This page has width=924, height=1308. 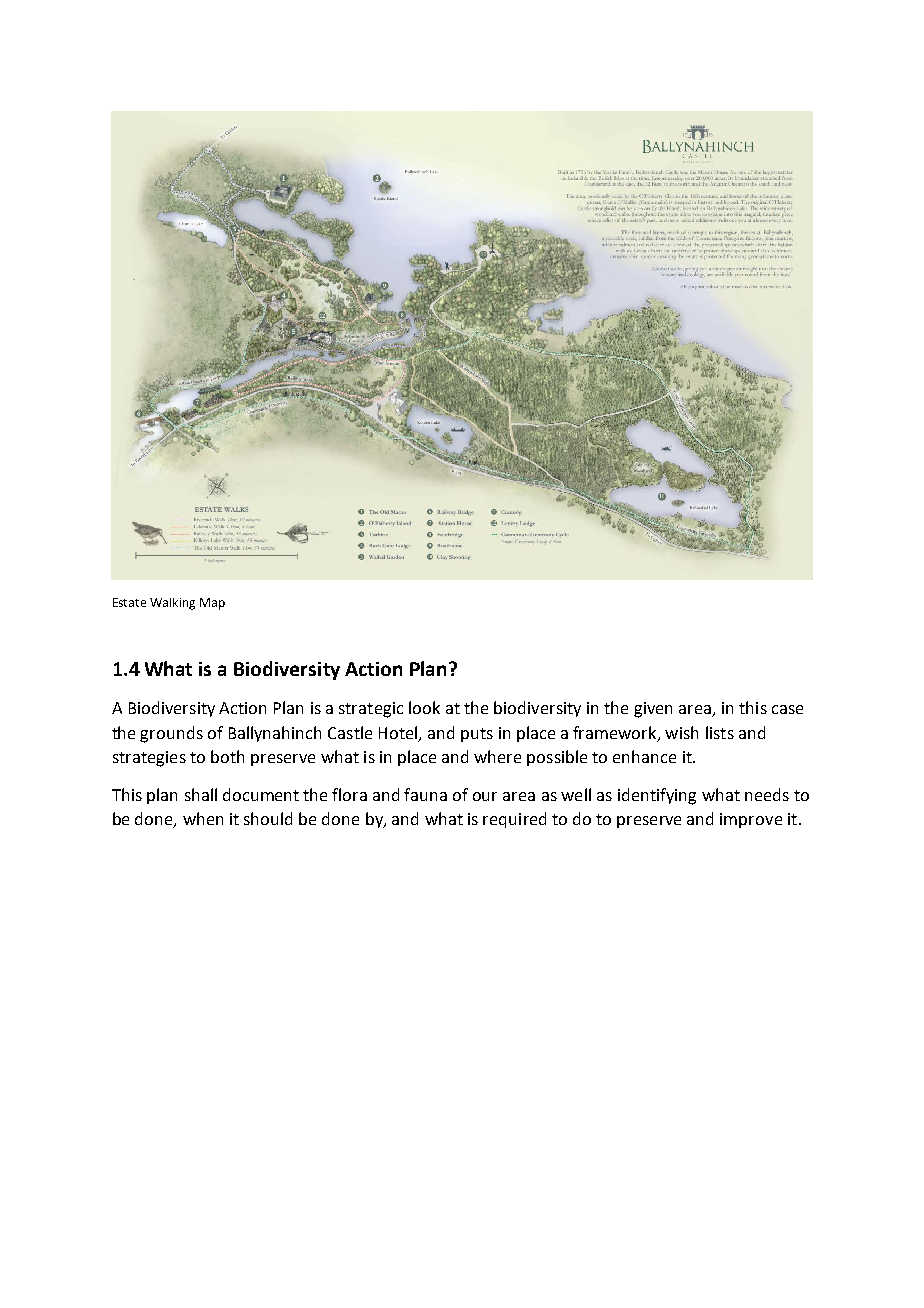 What do you see at coordinates (129, 602) in the page?
I see `Estate` at bounding box center [129, 602].
